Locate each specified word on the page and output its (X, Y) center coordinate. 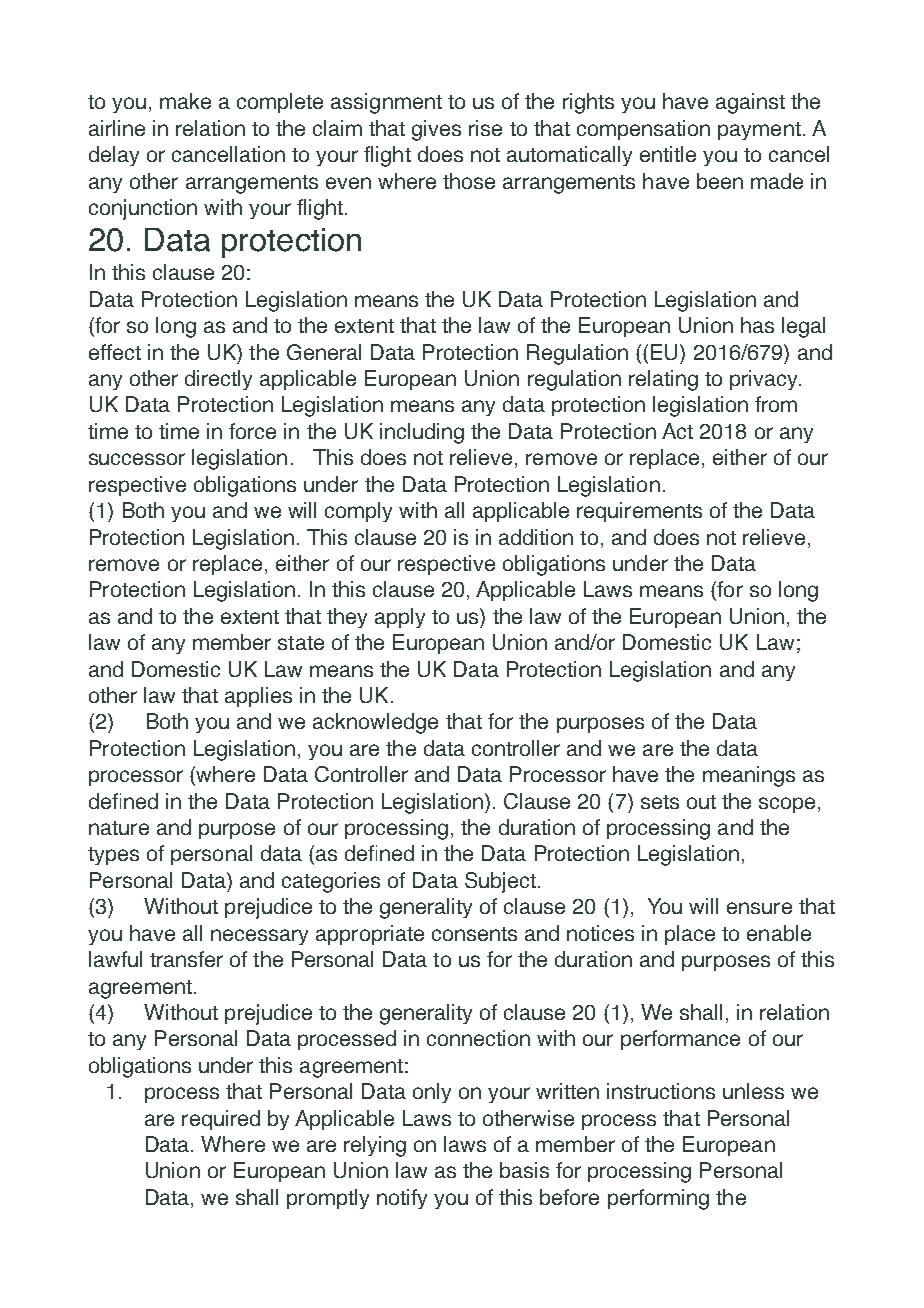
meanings (749, 776)
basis (524, 1170)
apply (400, 618)
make (185, 101)
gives (436, 130)
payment (759, 131)
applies (258, 697)
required (221, 1120)
